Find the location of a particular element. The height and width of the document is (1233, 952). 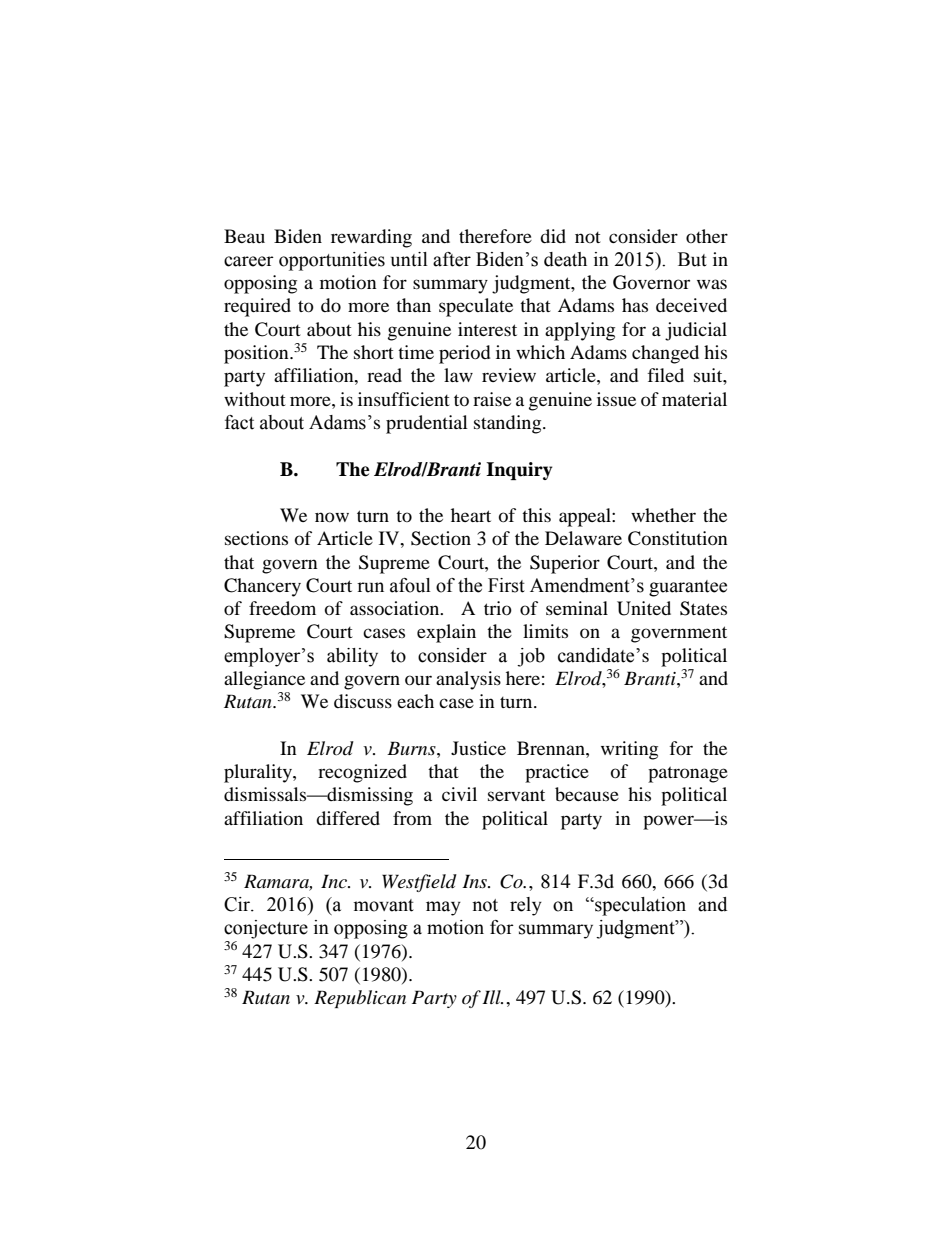

heart is located at coordinates (471, 515).
